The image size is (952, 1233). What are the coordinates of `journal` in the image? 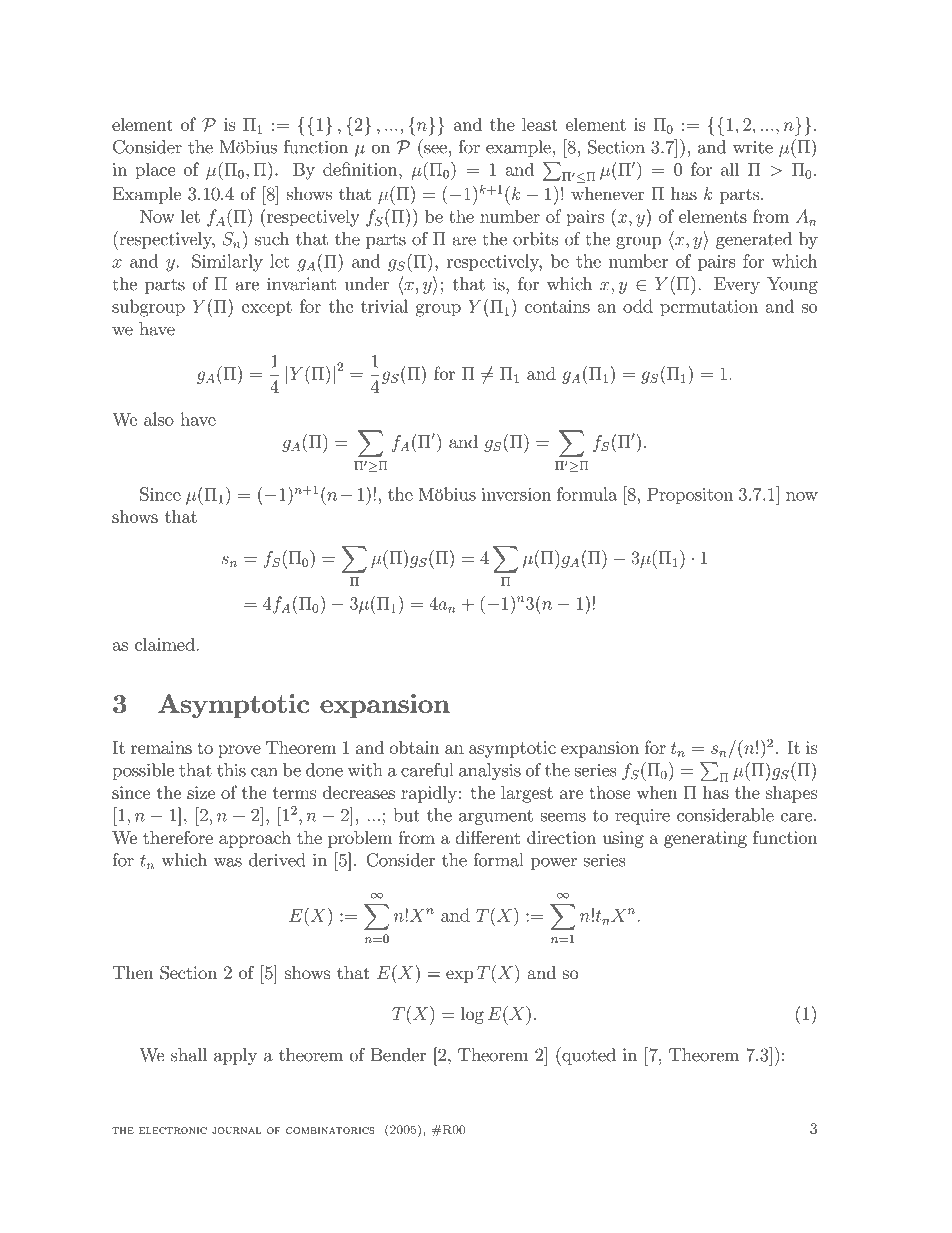 It's located at (236, 1130).
